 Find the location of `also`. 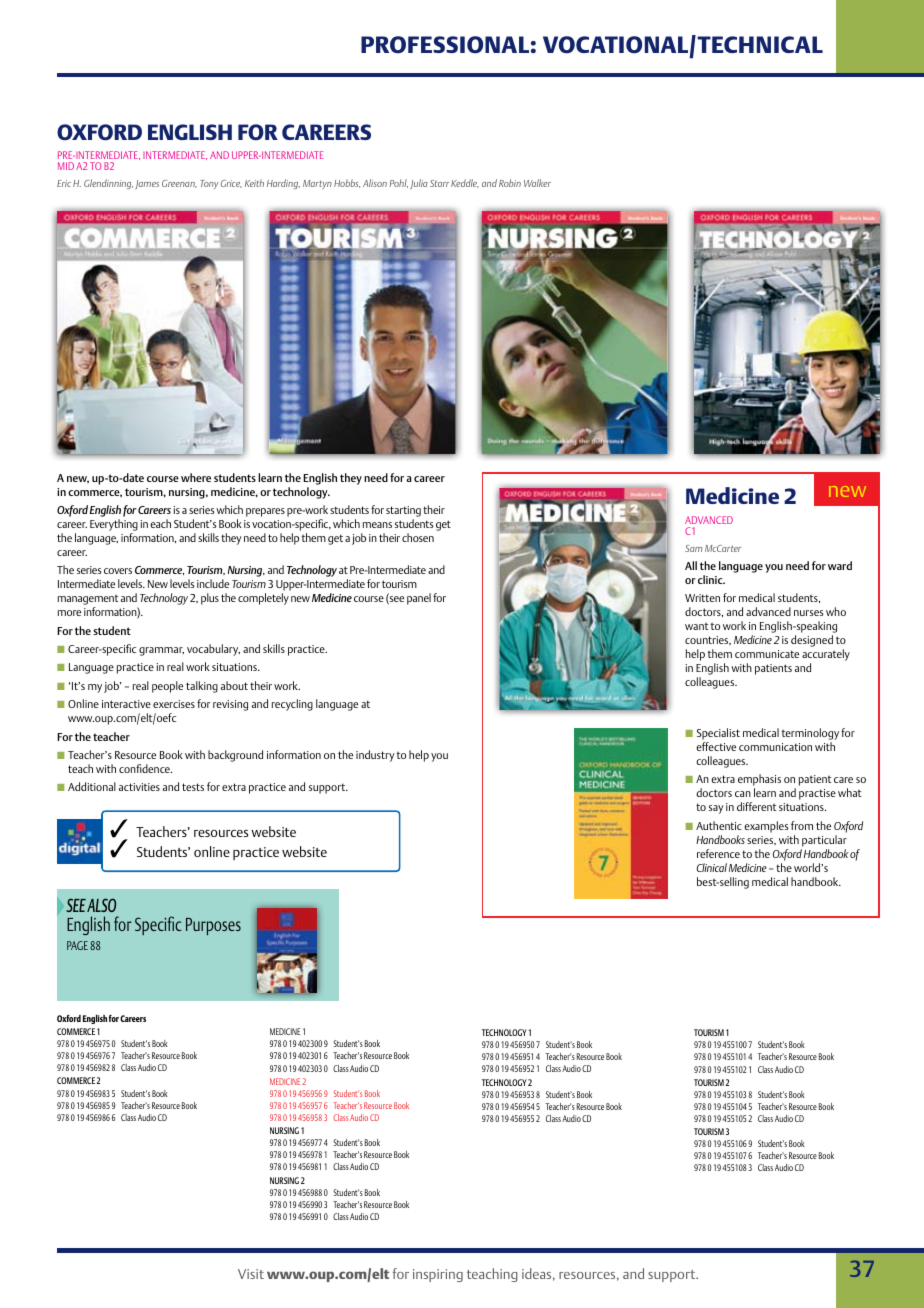

also is located at coordinates (101, 905).
